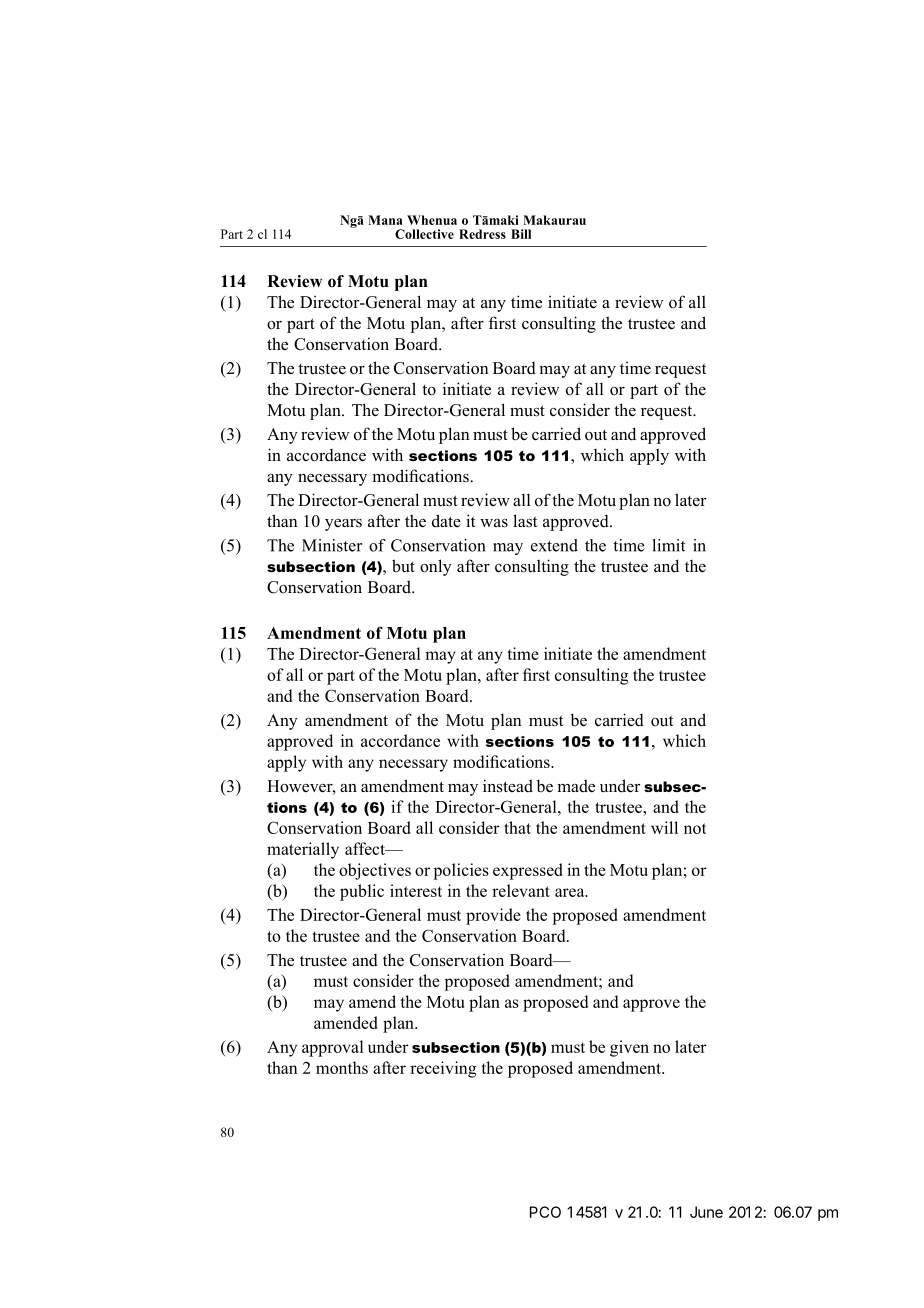 The height and width of the page is (1308, 924). I want to click on will, so click(664, 827).
